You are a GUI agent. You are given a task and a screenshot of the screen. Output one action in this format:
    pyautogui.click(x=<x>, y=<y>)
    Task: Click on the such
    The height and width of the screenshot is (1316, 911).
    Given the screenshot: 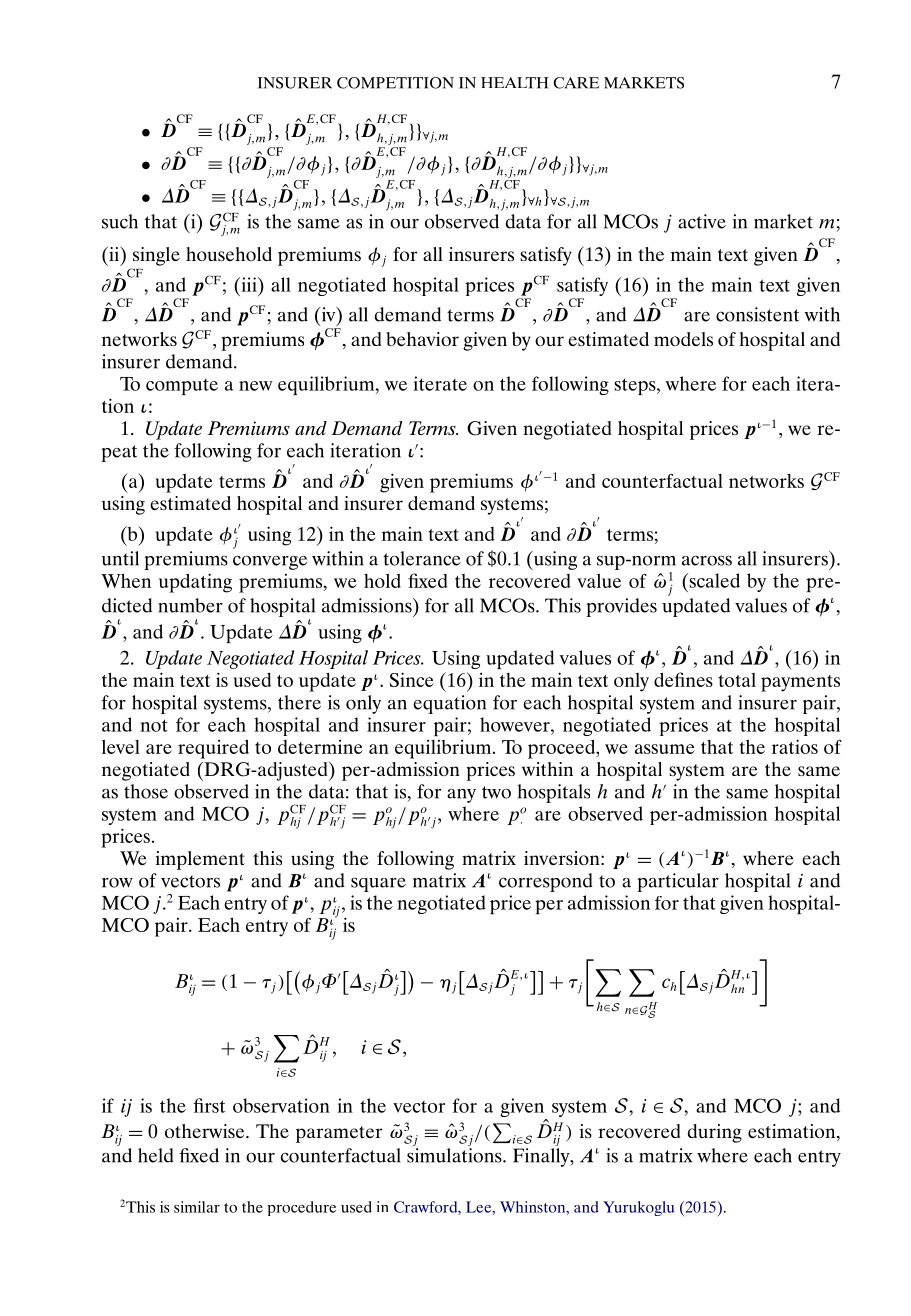 What is the action you would take?
    pyautogui.click(x=120, y=221)
